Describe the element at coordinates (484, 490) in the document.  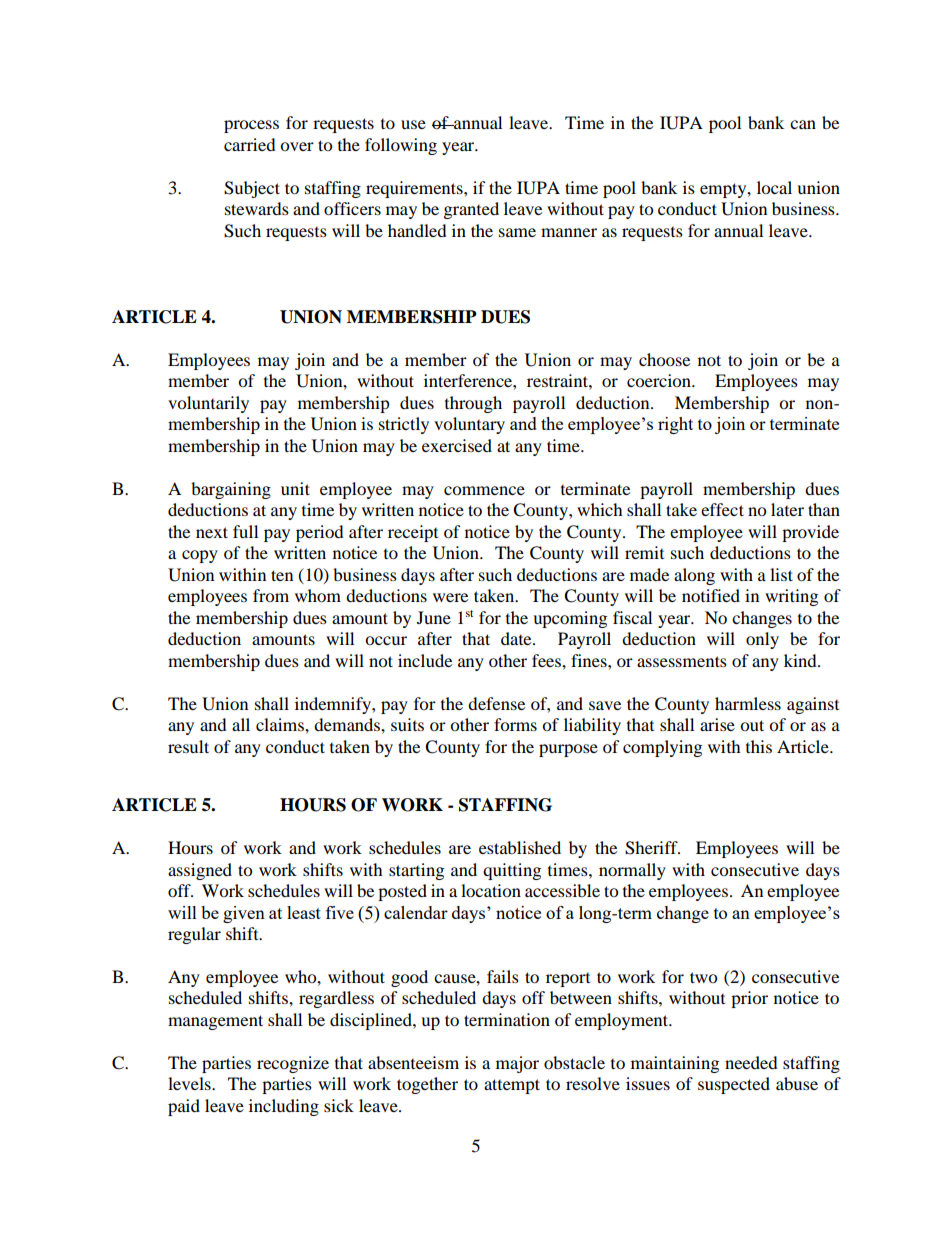
I see `commence` at that location.
